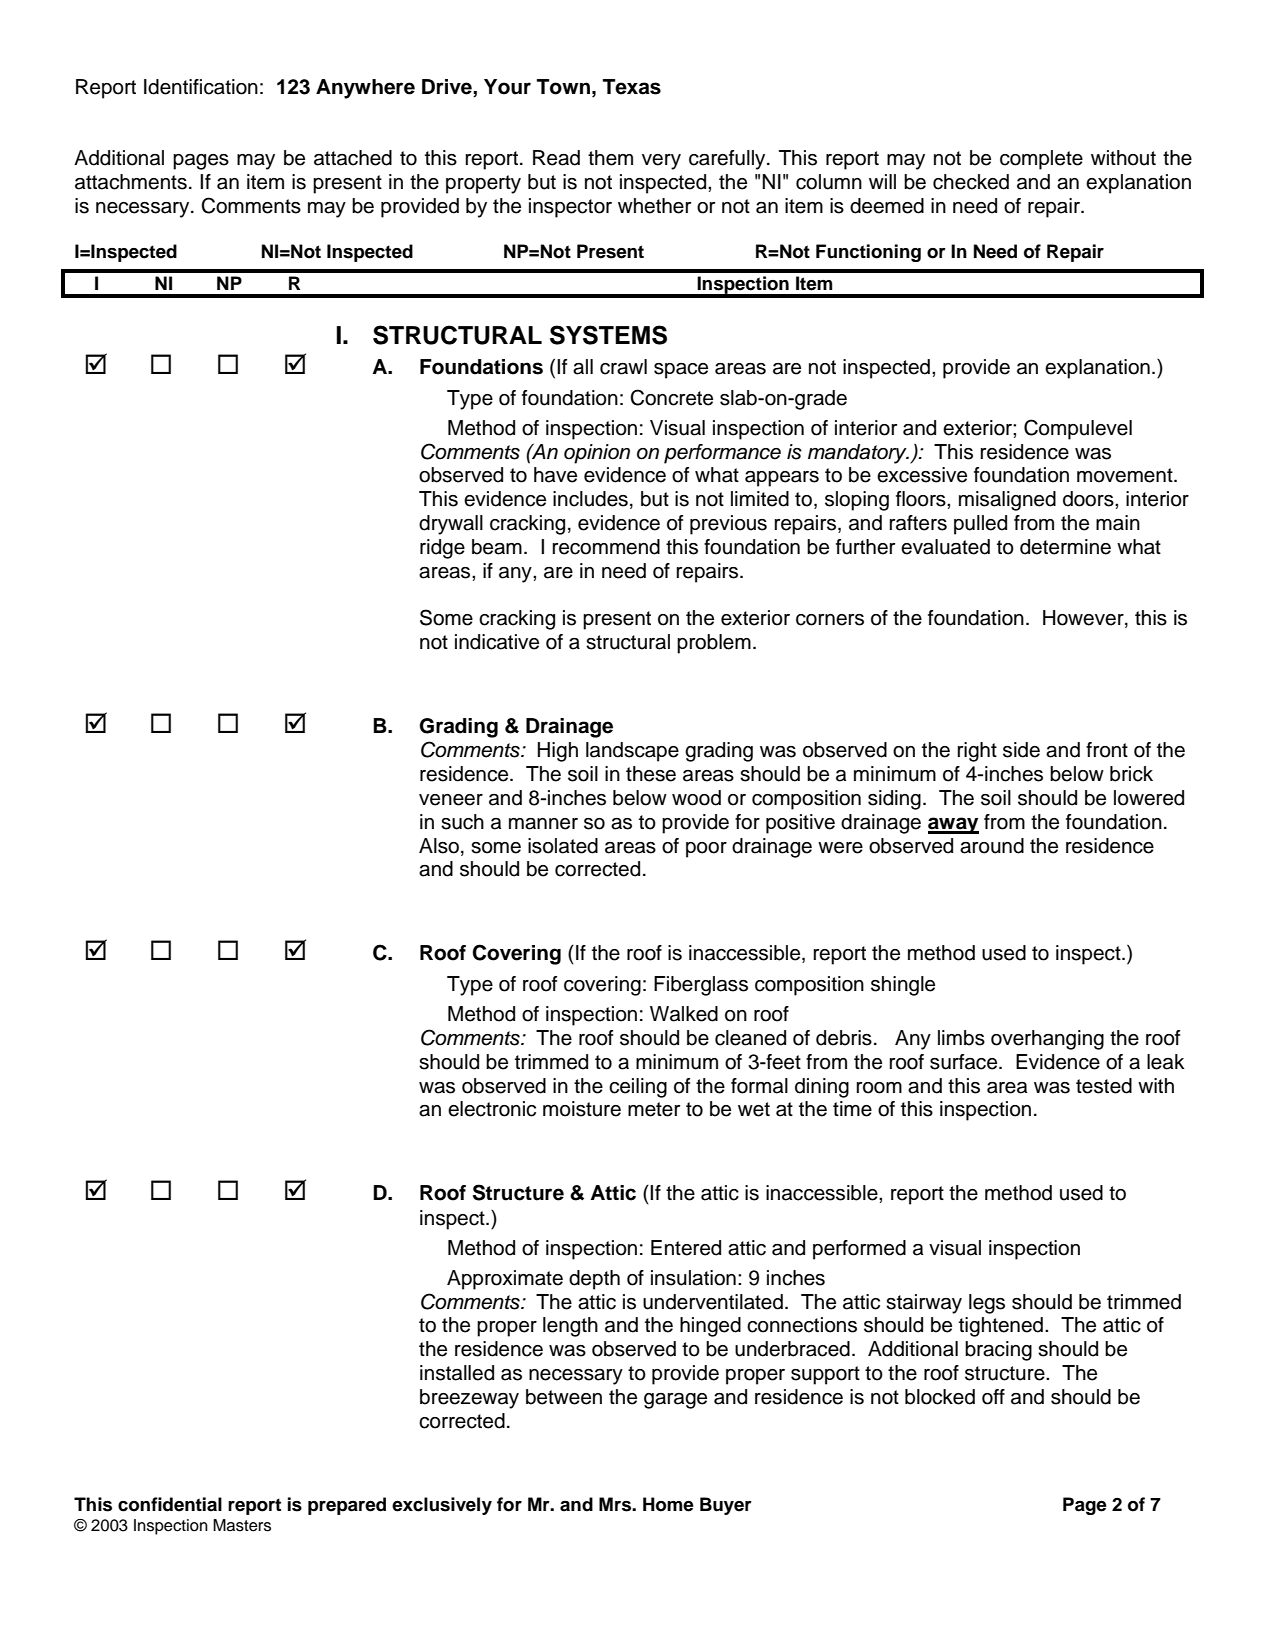 The height and width of the image is (1639, 1267). I want to click on Identification, so click(201, 87).
